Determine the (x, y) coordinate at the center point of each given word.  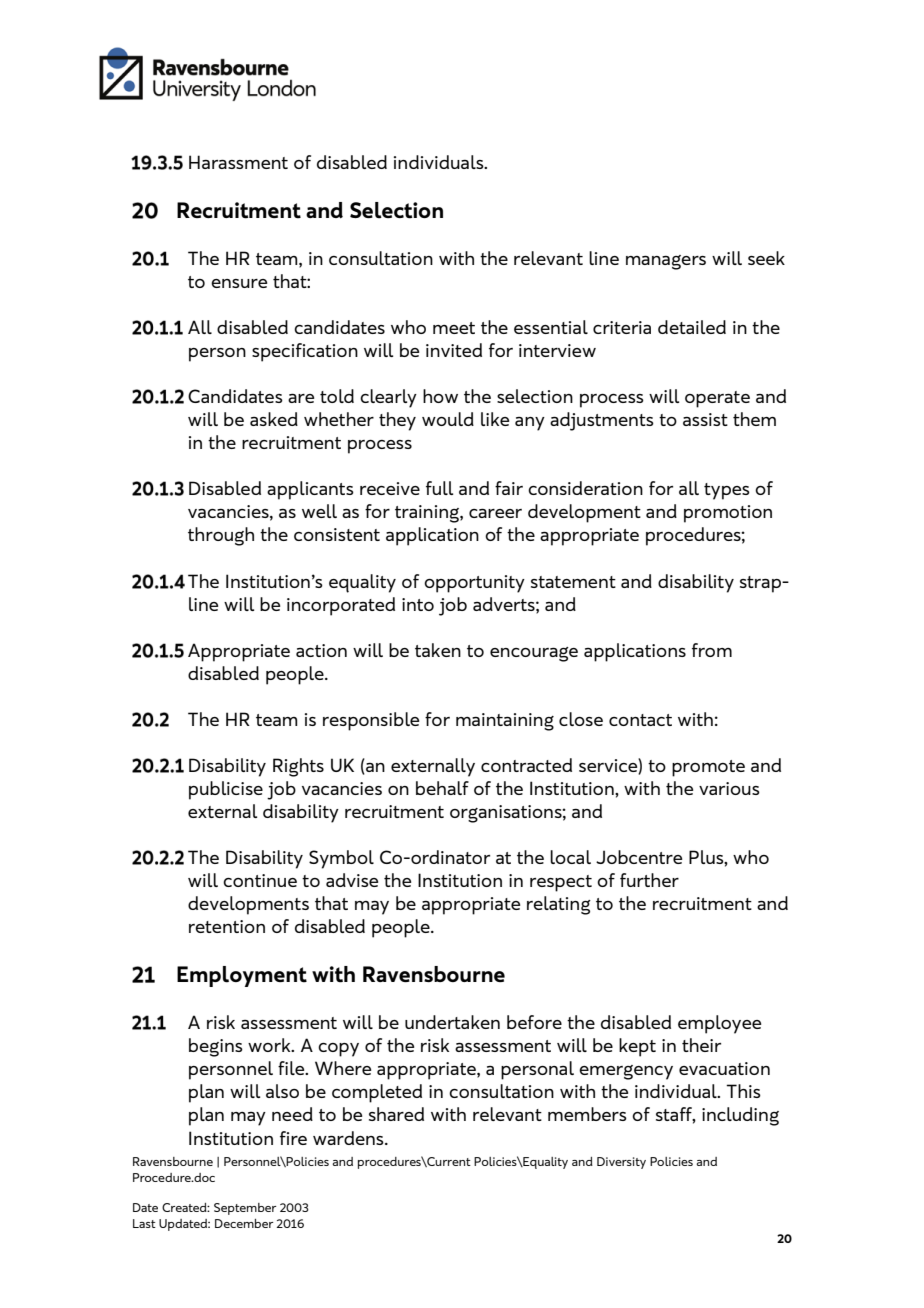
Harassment (238, 162)
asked (274, 419)
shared (396, 1114)
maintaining (505, 722)
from (712, 650)
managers (666, 262)
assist (705, 419)
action (321, 650)
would (448, 419)
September (245, 1209)
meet (454, 328)
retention (227, 926)
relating (559, 905)
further (649, 880)
